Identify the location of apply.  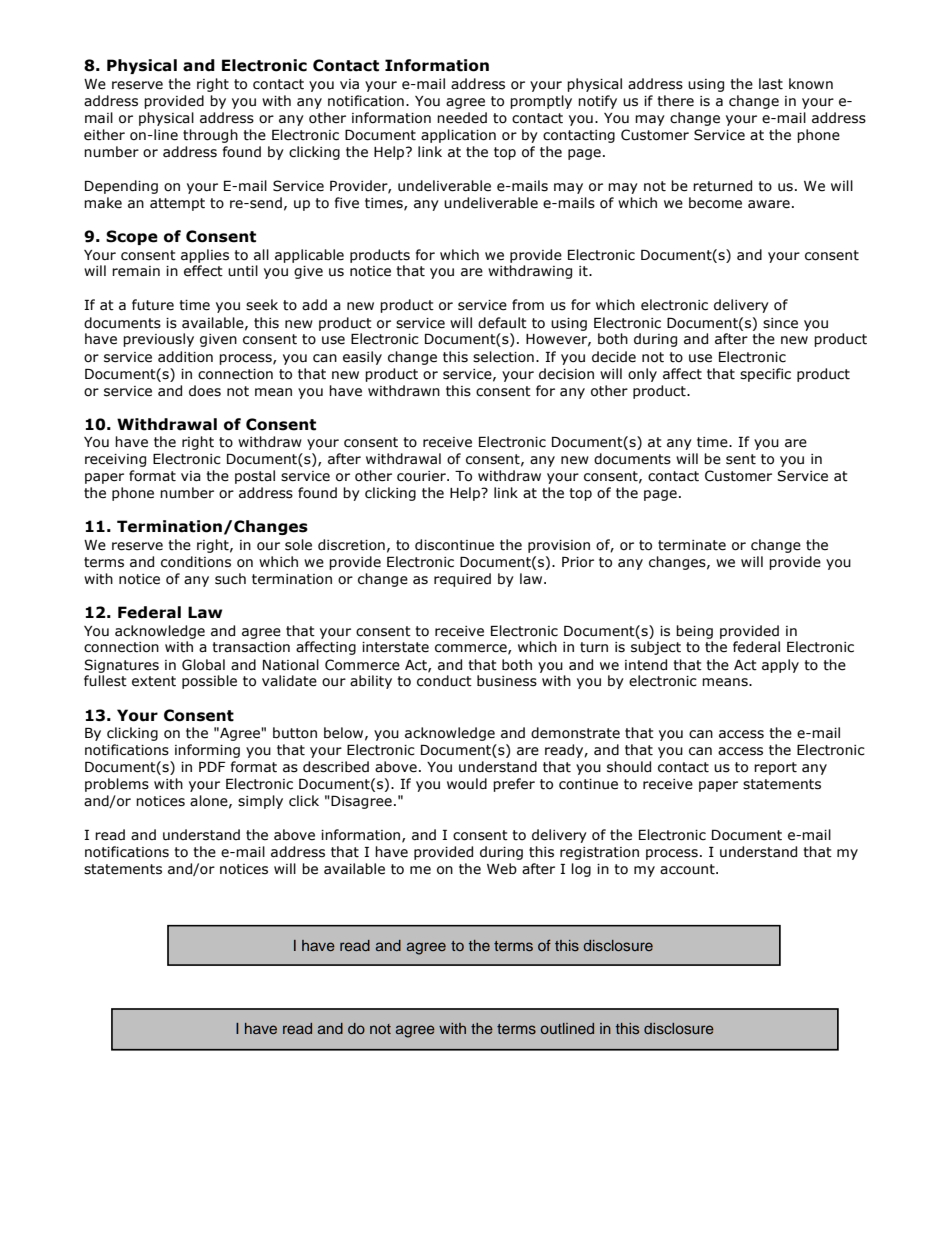
(780, 666).
